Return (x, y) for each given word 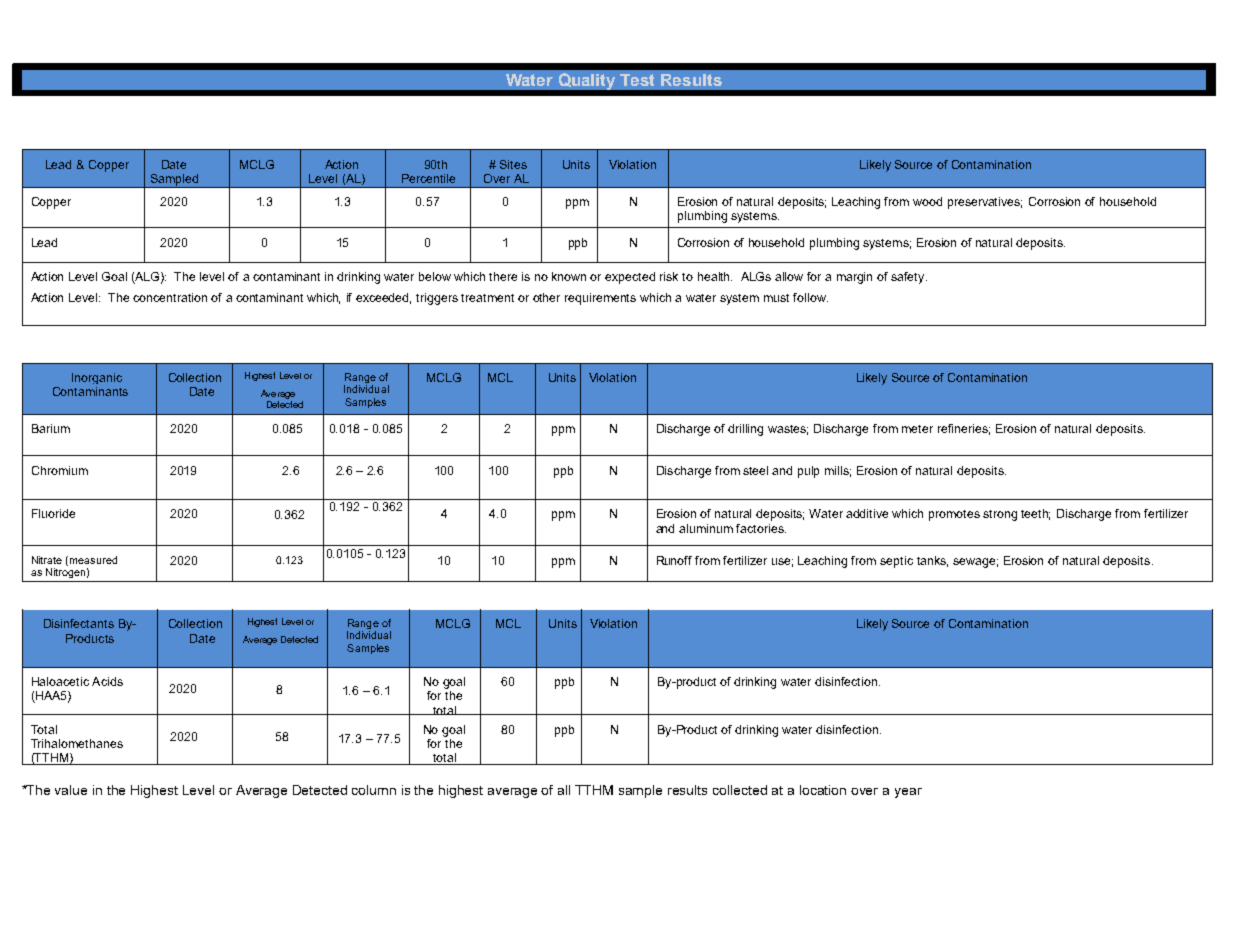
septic (896, 562)
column (374, 790)
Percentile (428, 178)
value (71, 790)
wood (927, 201)
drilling (745, 430)
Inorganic (97, 378)
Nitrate (47, 560)
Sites (513, 164)
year (908, 793)
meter (917, 429)
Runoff (674, 560)
